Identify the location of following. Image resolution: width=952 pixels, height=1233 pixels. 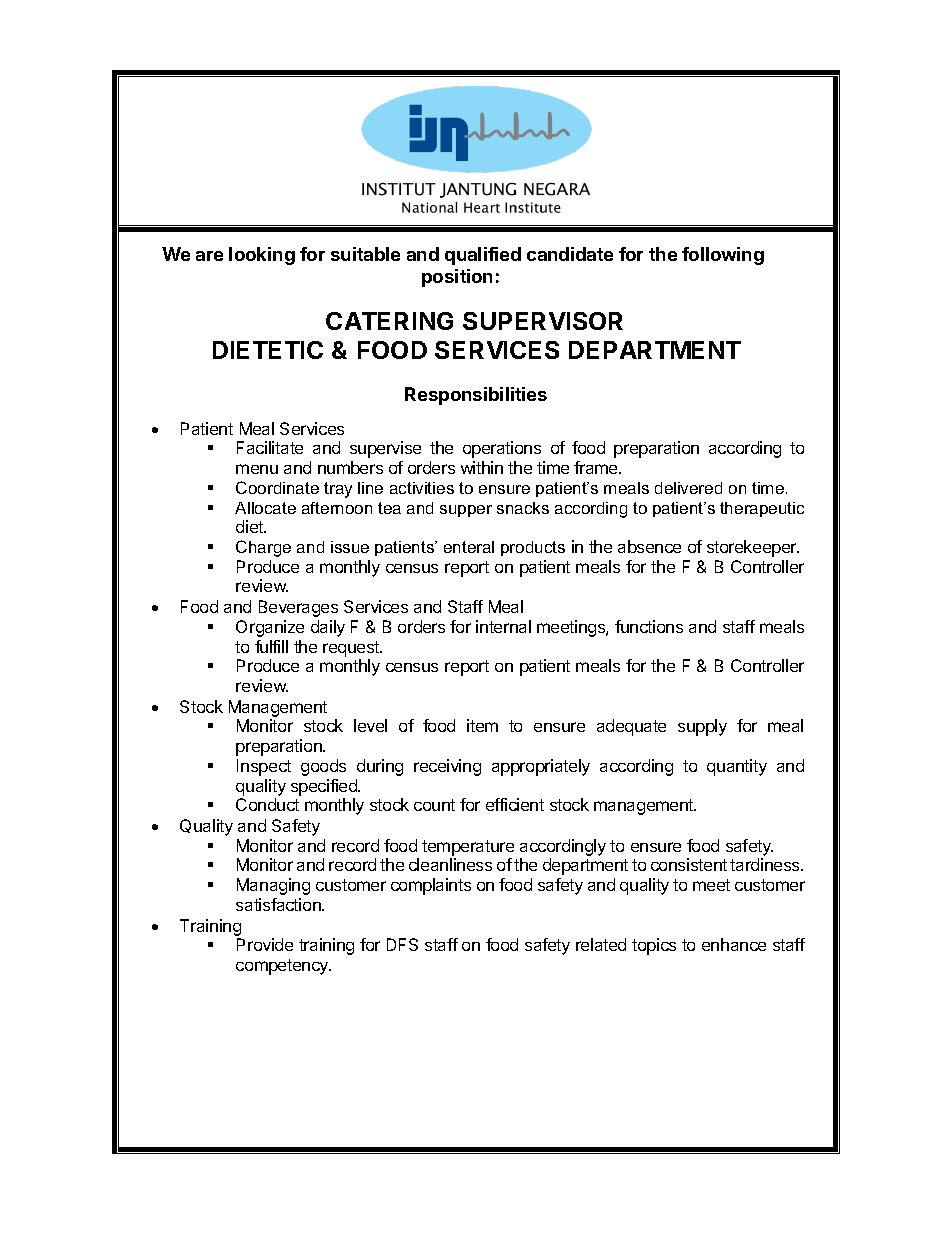
(723, 256).
